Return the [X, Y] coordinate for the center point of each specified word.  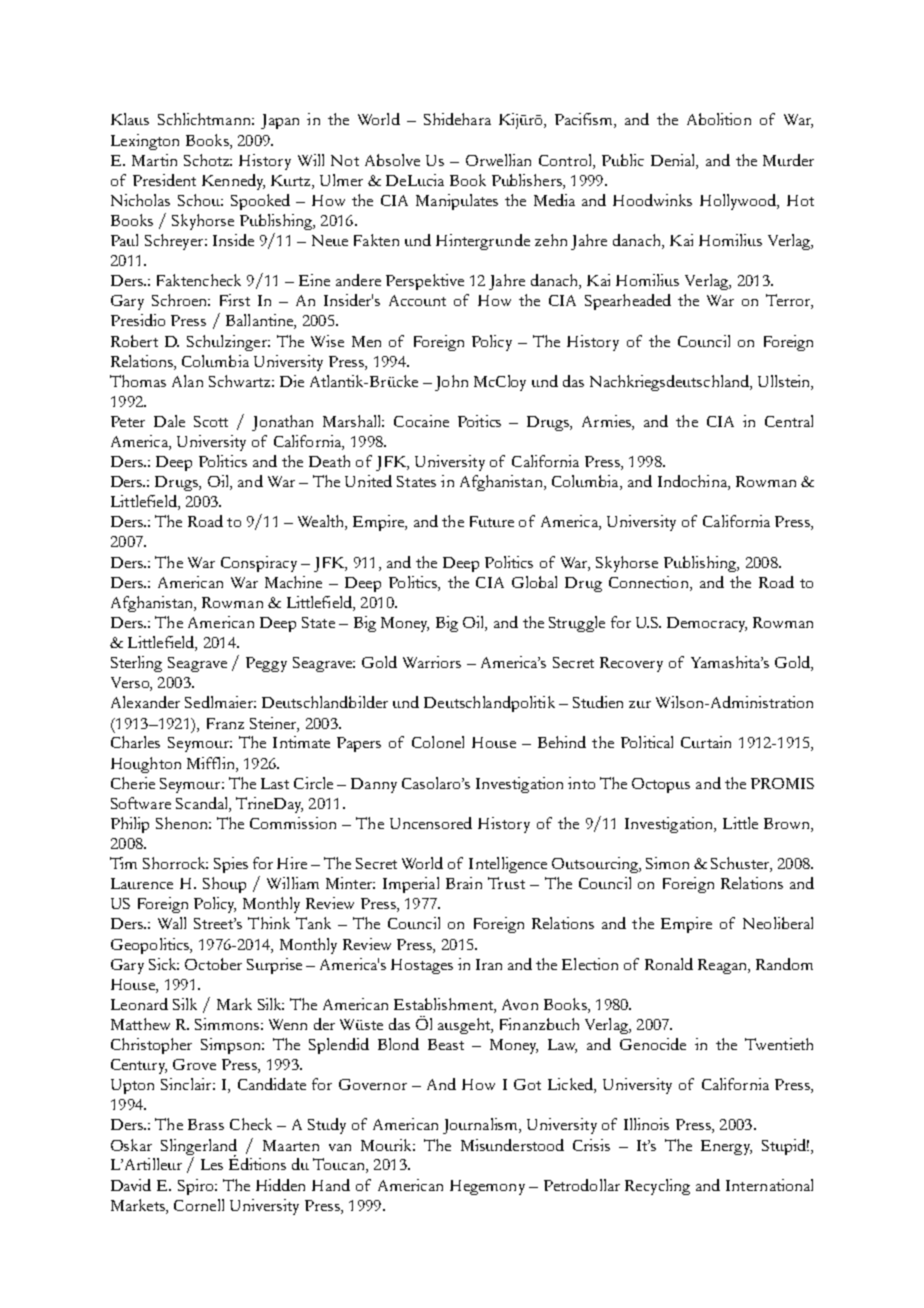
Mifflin [212, 763]
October [213, 964]
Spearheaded [628, 302]
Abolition [719, 119]
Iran [489, 964]
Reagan [724, 966]
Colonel [438, 742]
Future [492, 521]
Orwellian [498, 160]
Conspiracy [259, 564]
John [451, 383]
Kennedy [233, 182]
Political [647, 742]
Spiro [197, 1187]
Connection [650, 582]
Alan [187, 381]
